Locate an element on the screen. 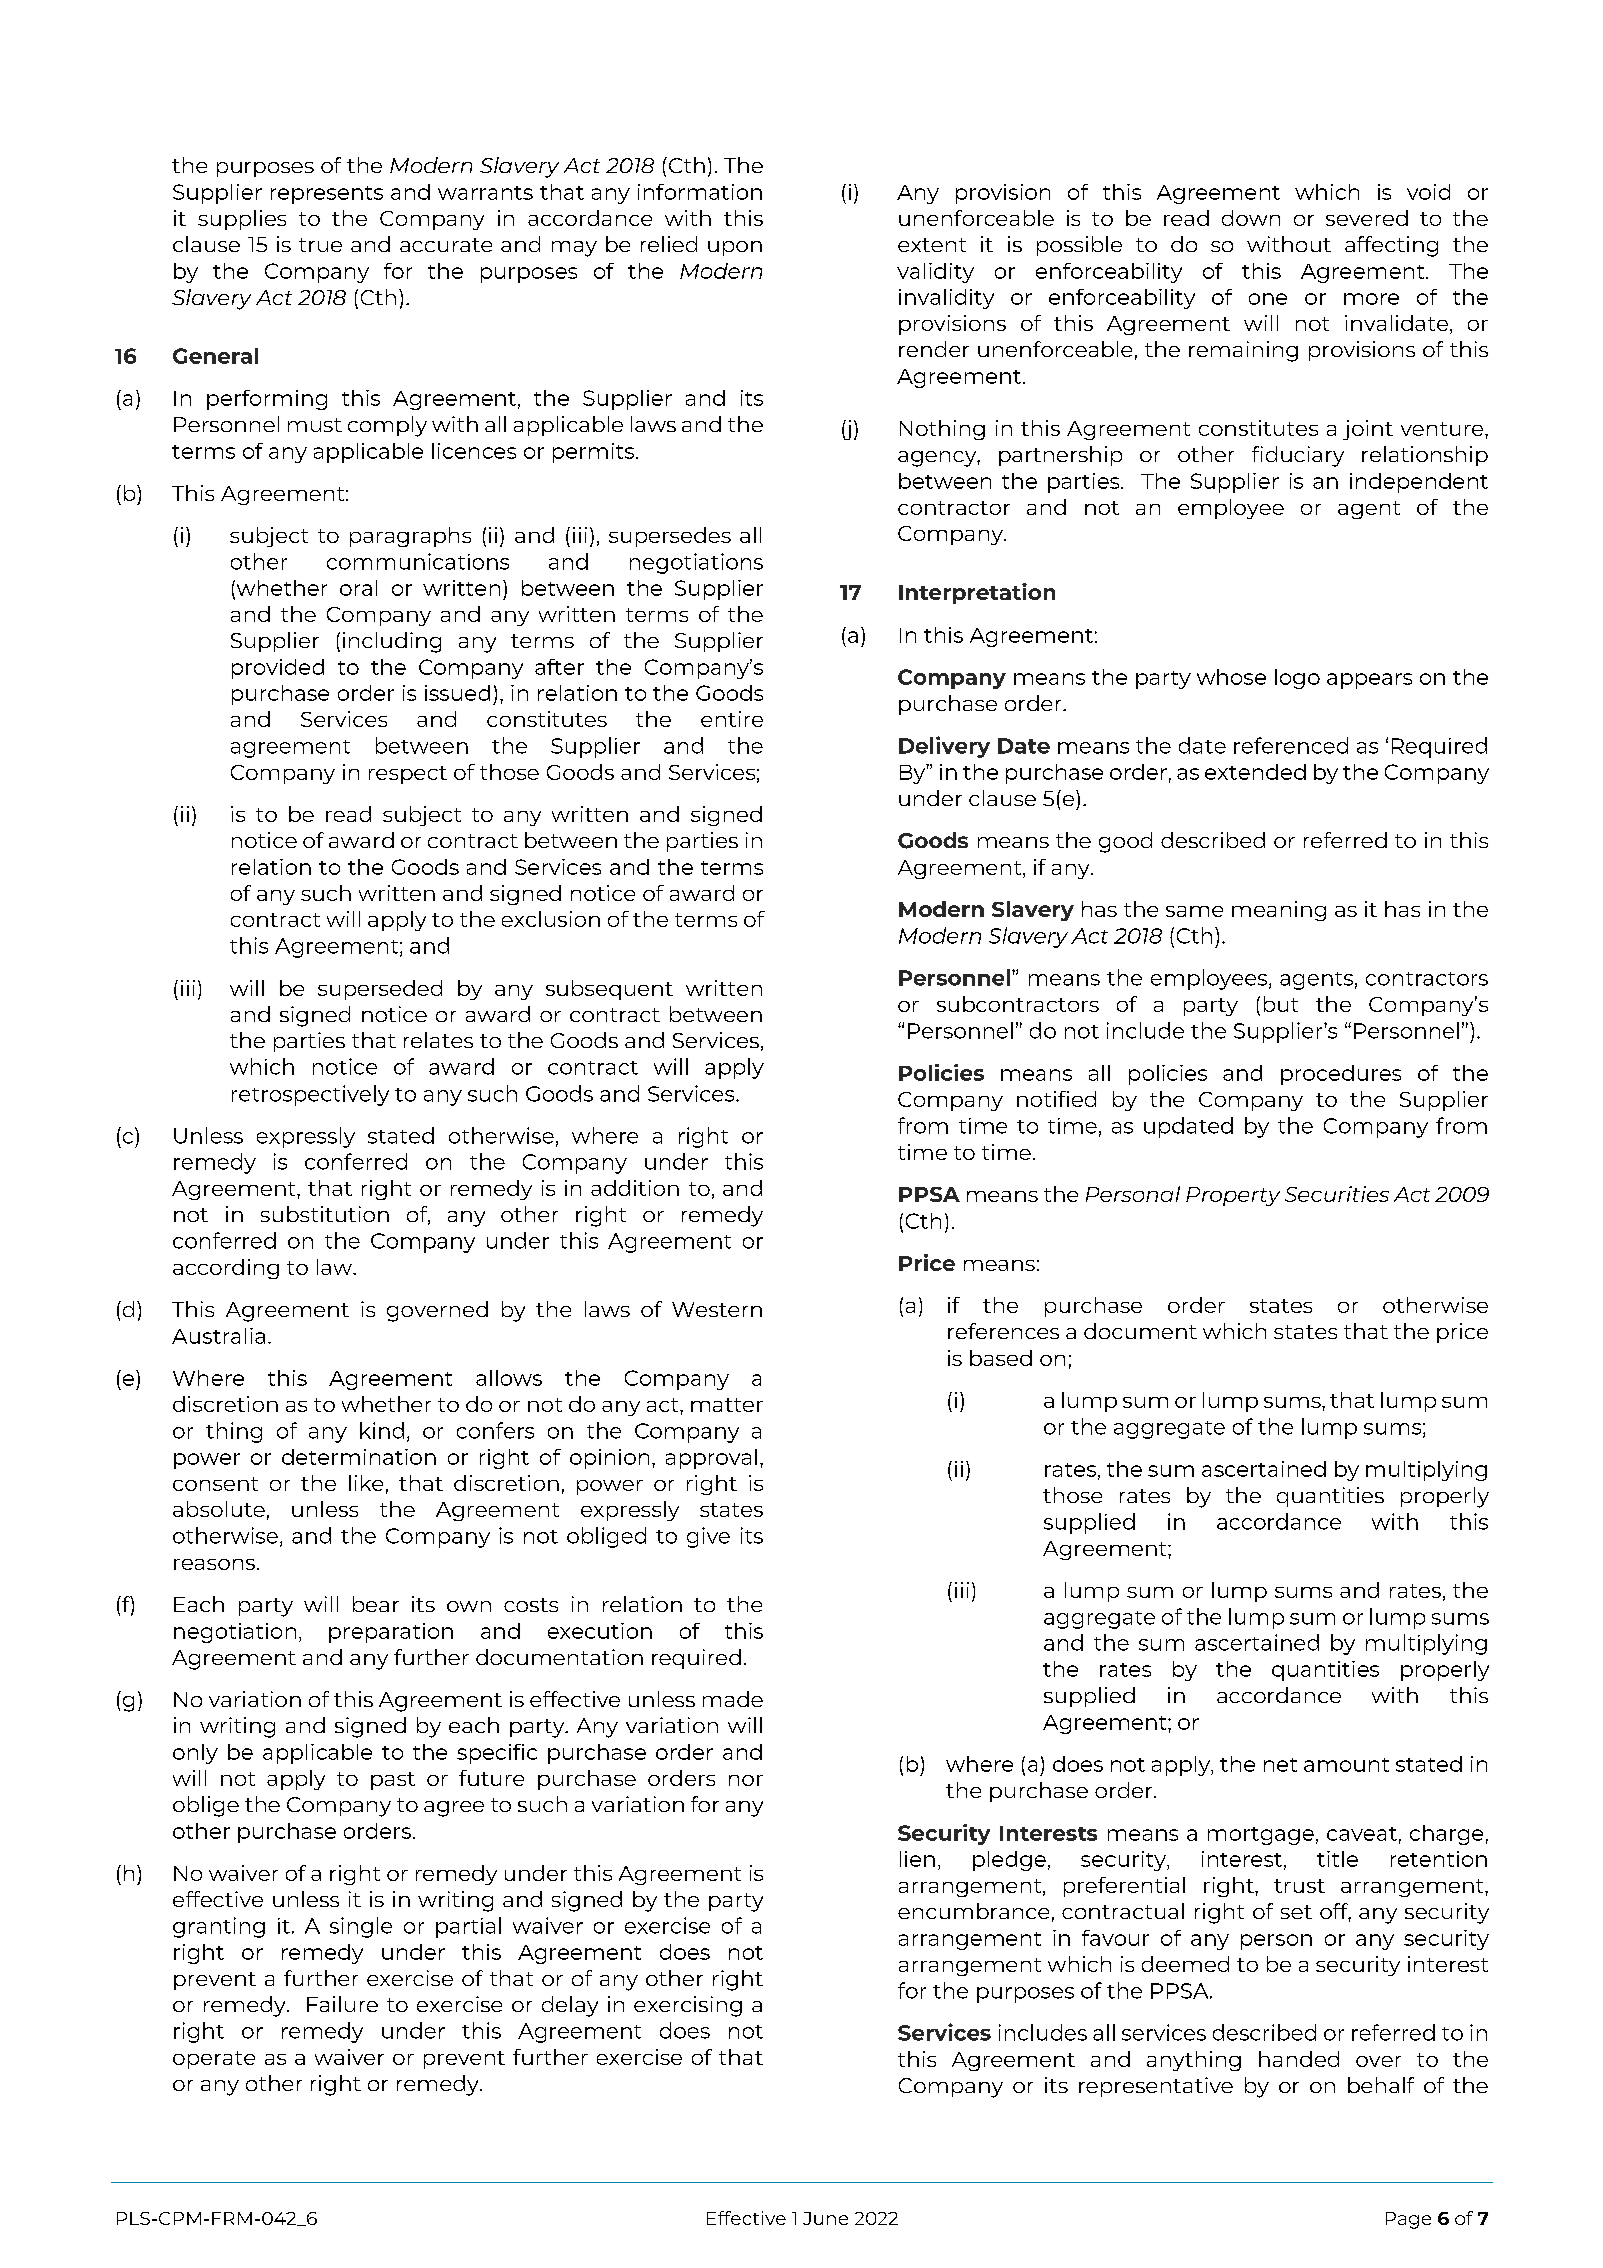 This screenshot has width=1603, height=2268. Western is located at coordinates (717, 1309).
